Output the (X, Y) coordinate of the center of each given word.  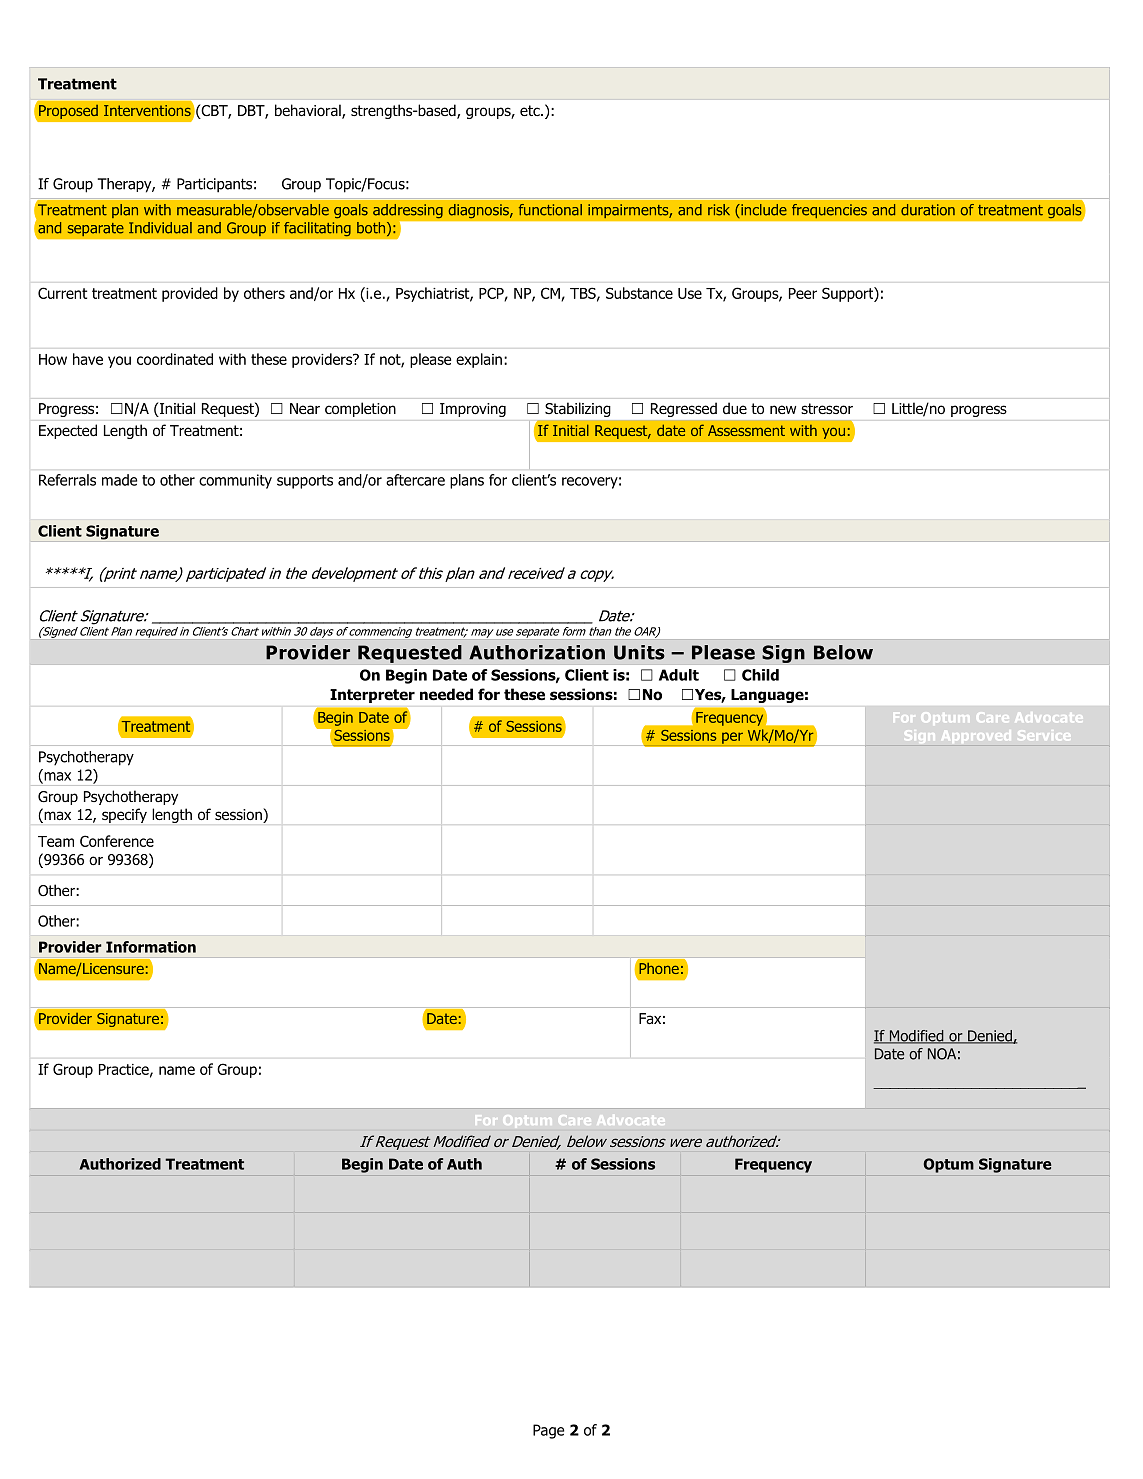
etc (531, 110)
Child (760, 675)
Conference (117, 841)
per (732, 738)
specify (124, 815)
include (763, 210)
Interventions (147, 110)
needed (446, 694)
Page (548, 1431)
